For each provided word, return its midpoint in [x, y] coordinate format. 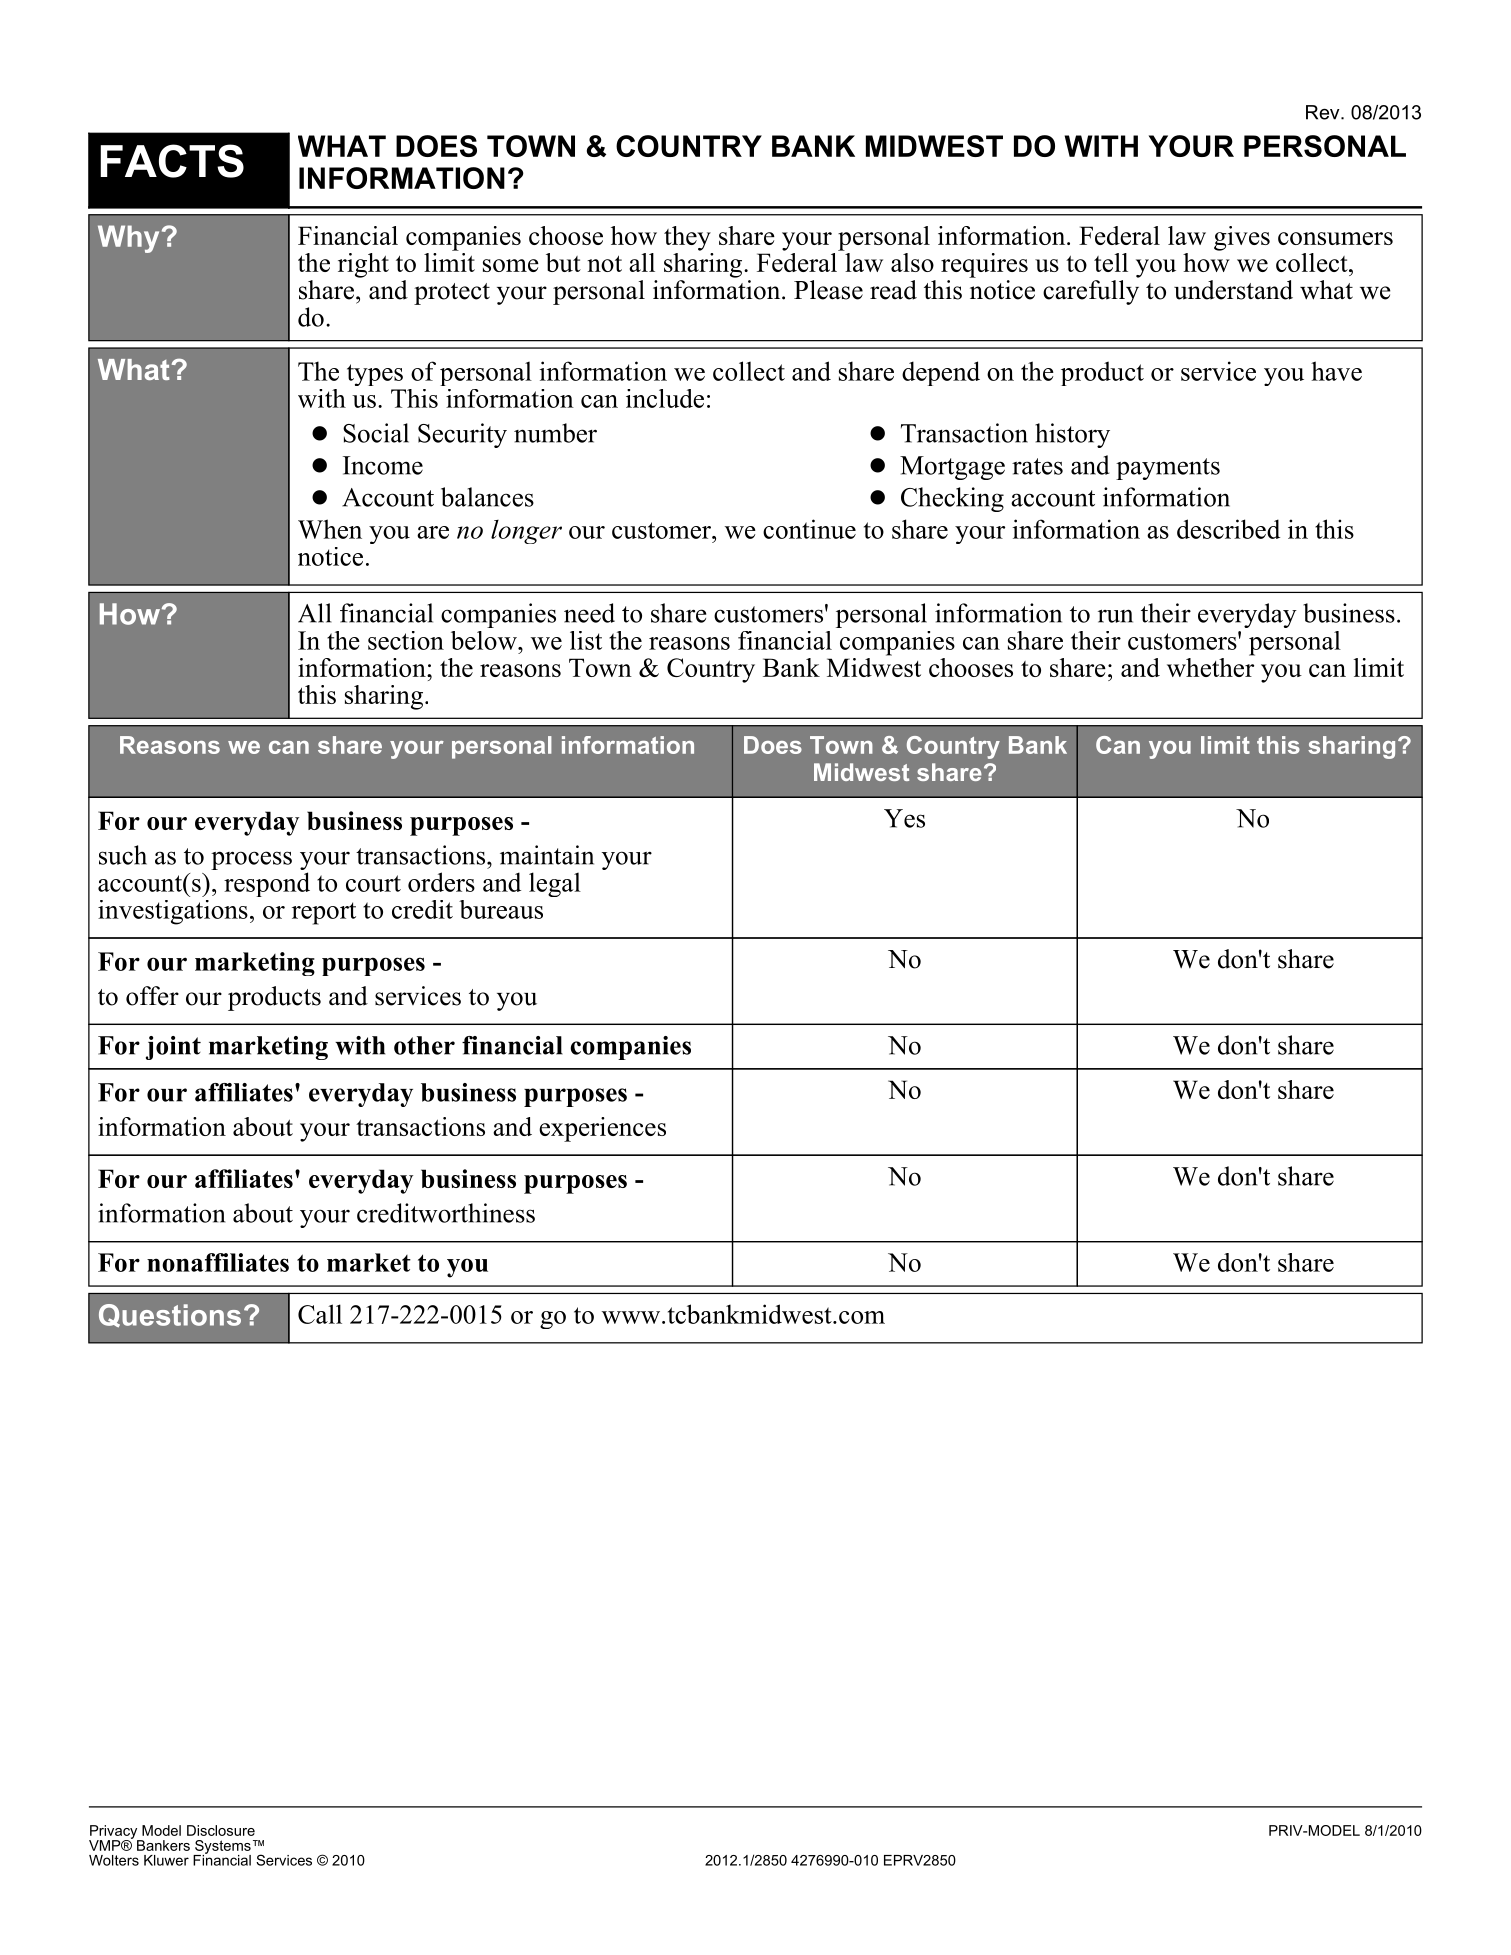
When [330, 529]
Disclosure [221, 1830]
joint [173, 1048]
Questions [170, 1316]
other [424, 1045]
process [251, 860]
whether [1211, 666]
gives [1242, 238]
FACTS [172, 161]
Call [320, 1314]
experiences [602, 1129]
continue [809, 529]
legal [555, 884]
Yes [904, 818]
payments [1168, 469]
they [687, 238]
